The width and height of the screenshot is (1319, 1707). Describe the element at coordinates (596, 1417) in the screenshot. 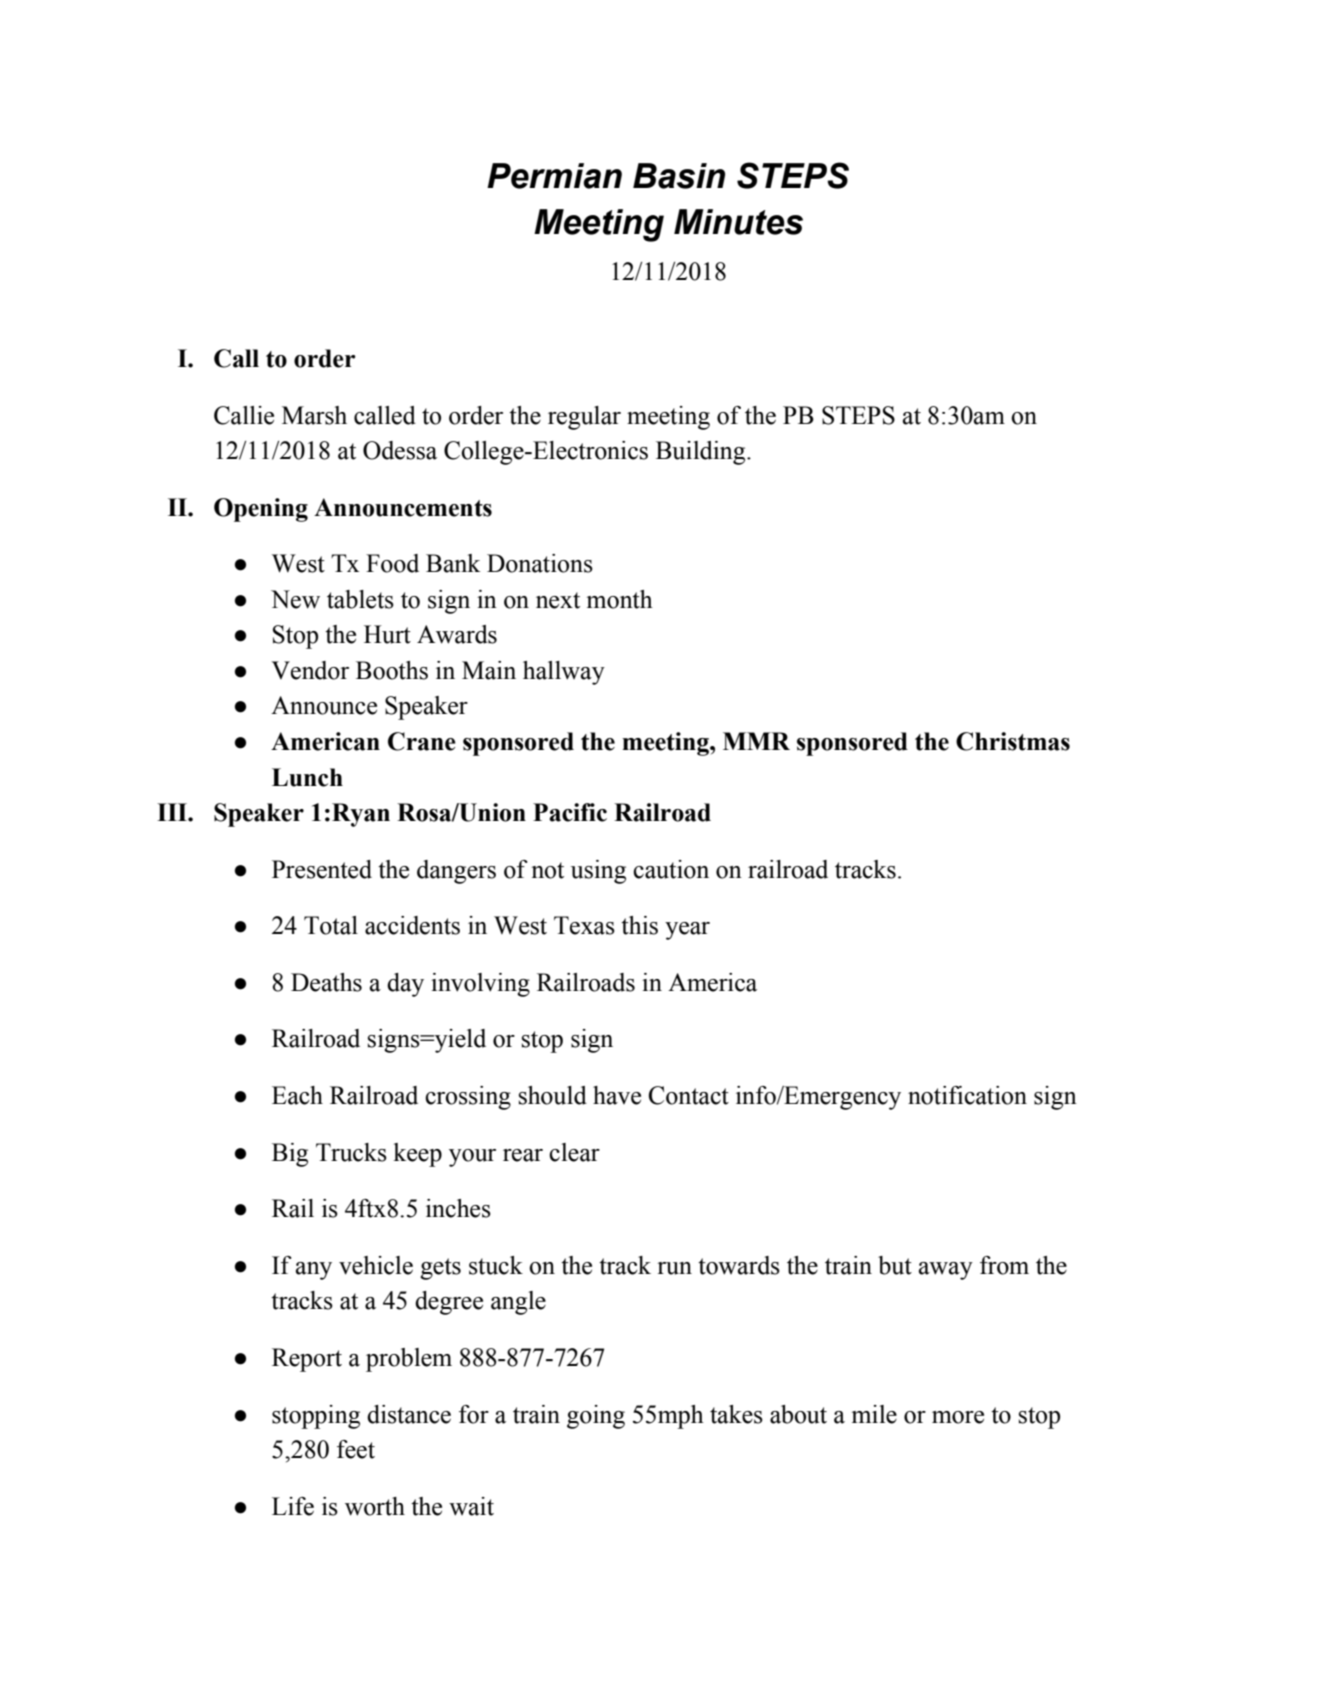

I see `going` at that location.
